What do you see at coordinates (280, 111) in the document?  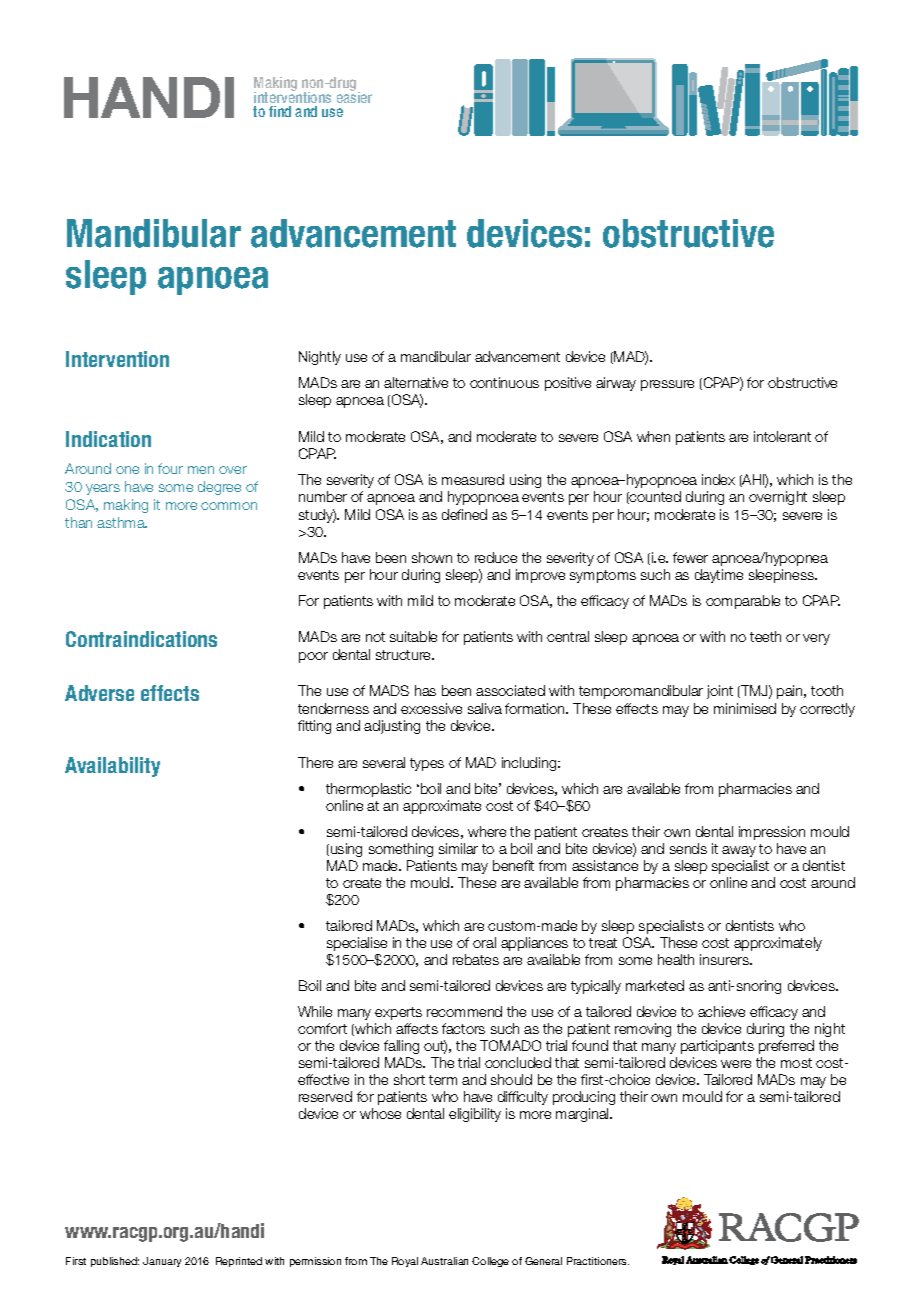 I see `find` at bounding box center [280, 111].
